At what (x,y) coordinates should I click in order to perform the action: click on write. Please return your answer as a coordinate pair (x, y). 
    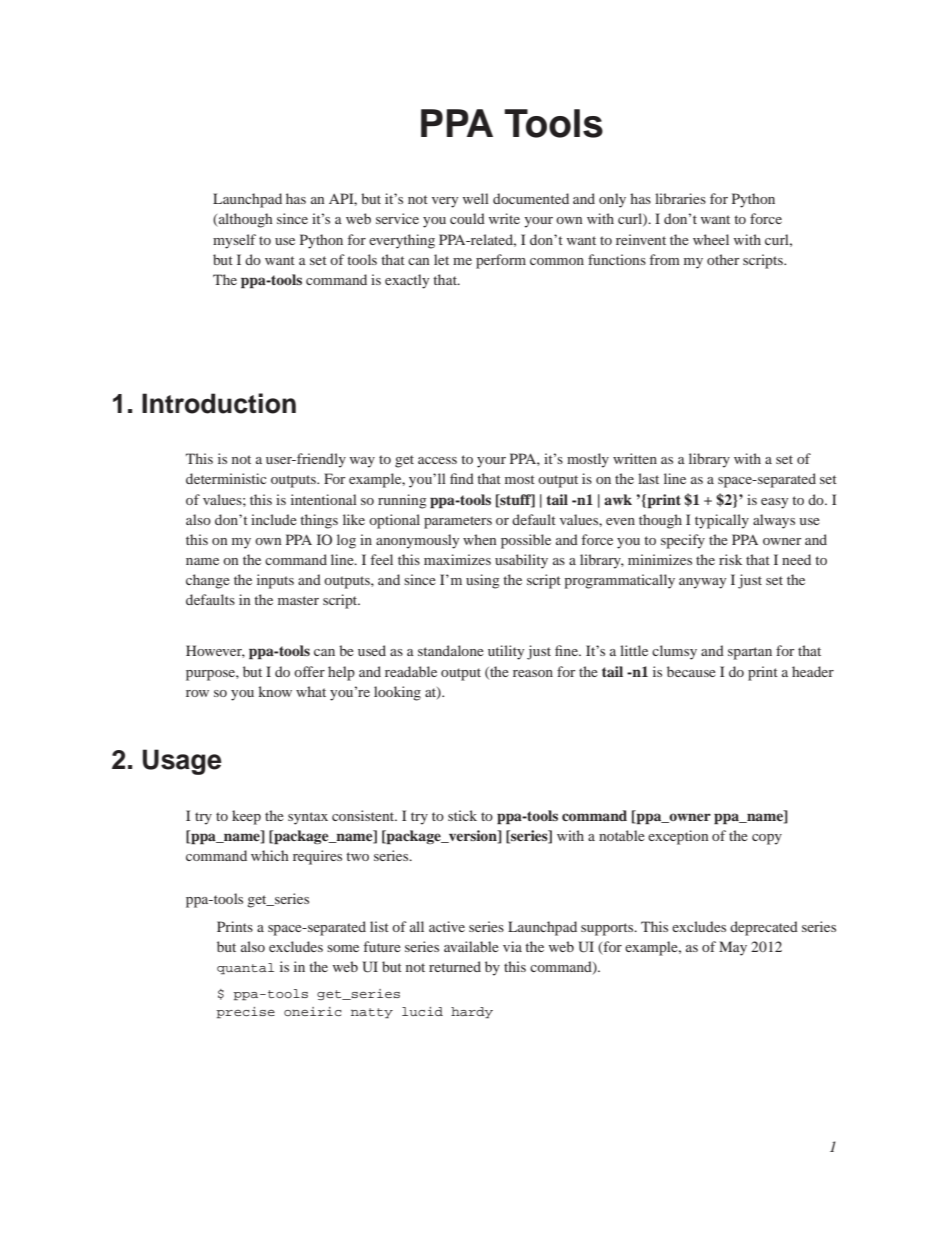
    Looking at the image, I should click on (504, 218).
